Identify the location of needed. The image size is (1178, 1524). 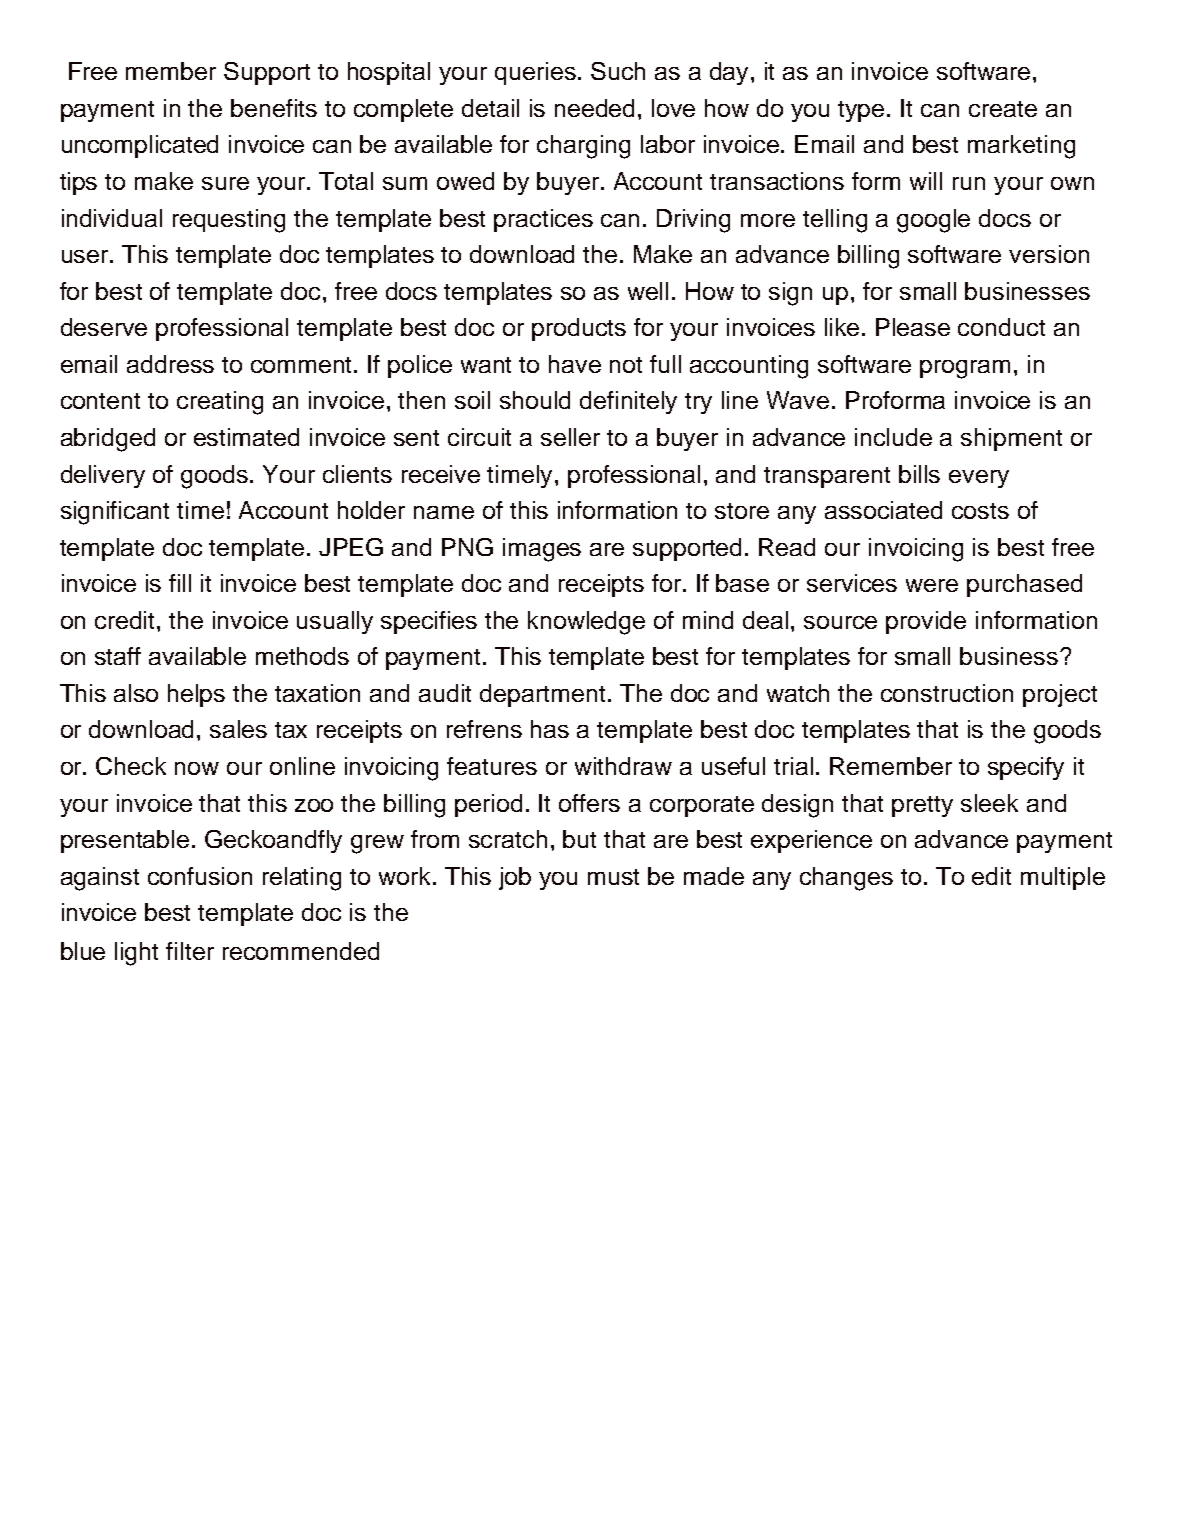
(594, 108).
